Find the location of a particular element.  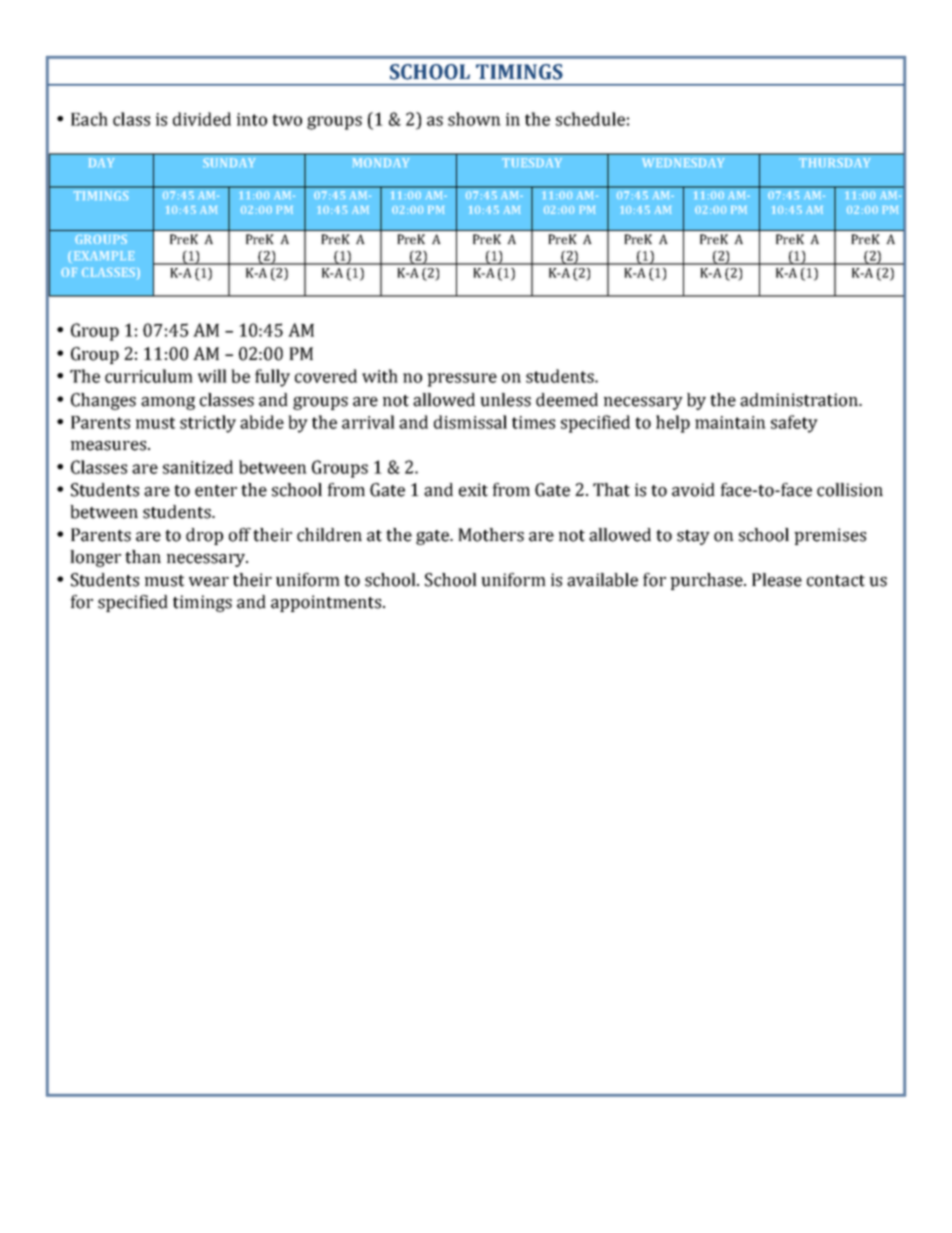

wear is located at coordinates (209, 582).
